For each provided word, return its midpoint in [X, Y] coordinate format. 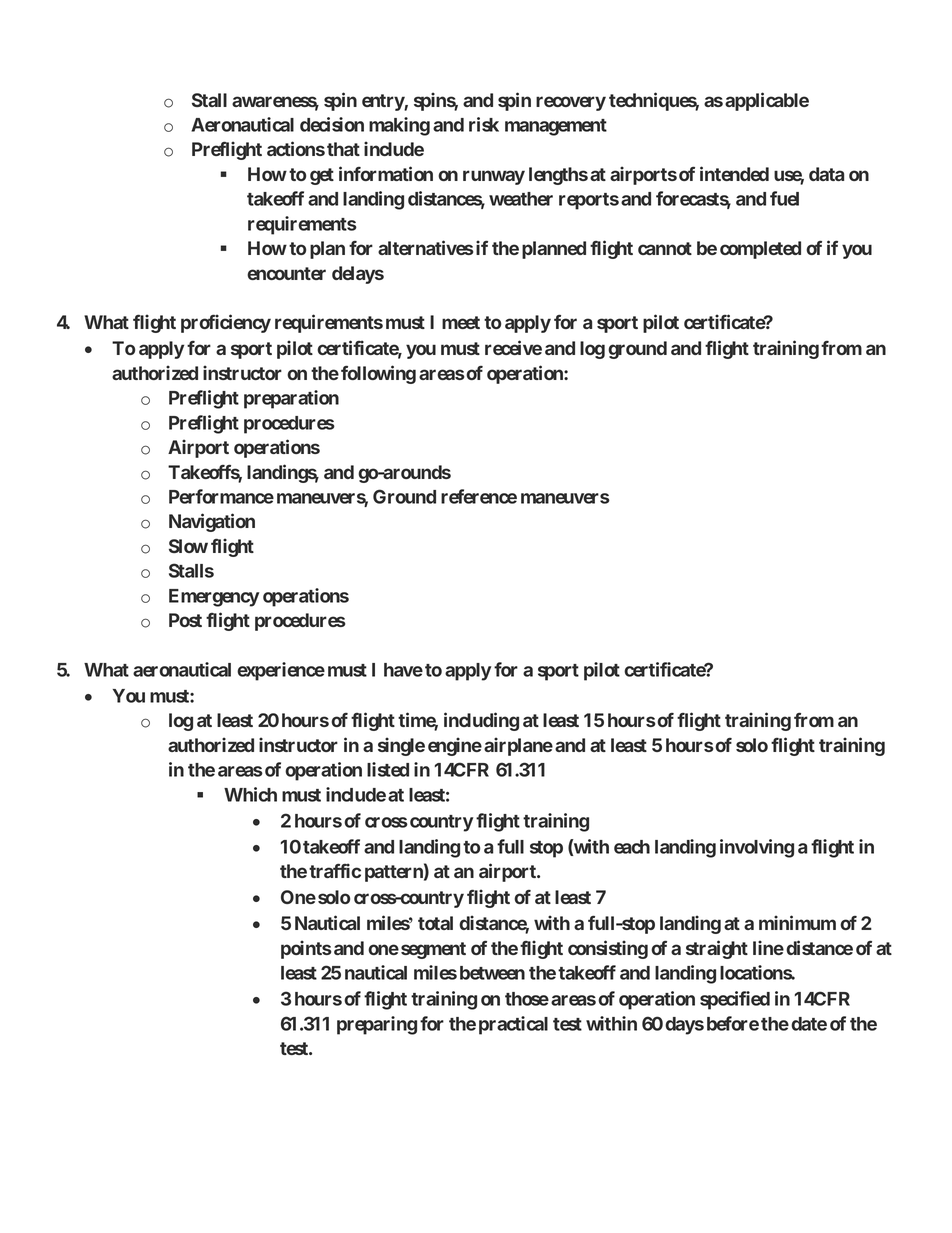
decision [332, 124]
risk [484, 124]
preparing [377, 1025]
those [527, 999]
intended [734, 173]
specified [735, 1000]
